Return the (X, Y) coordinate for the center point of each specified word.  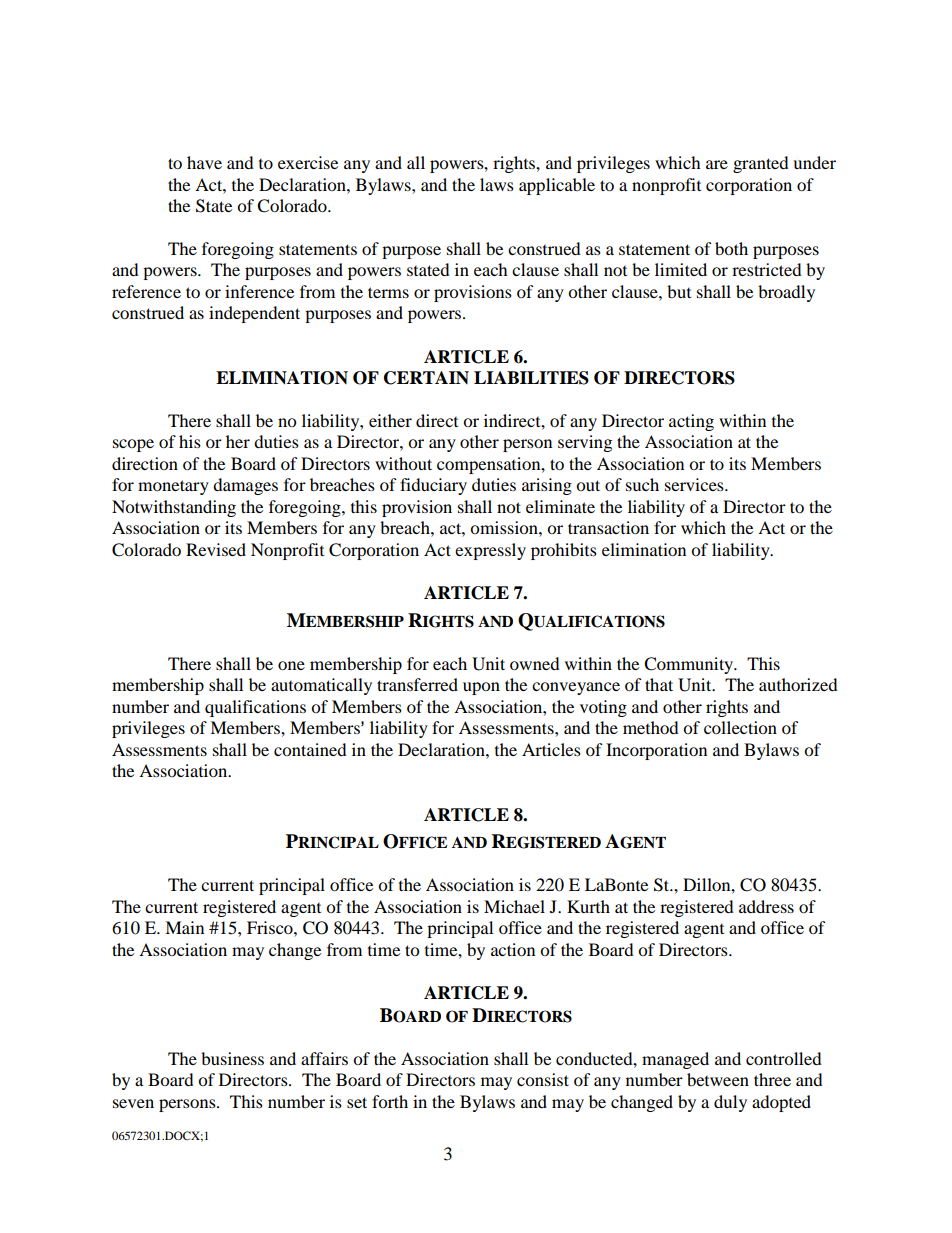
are (717, 164)
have (204, 162)
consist (543, 1079)
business (232, 1058)
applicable (557, 186)
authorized (798, 684)
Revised (216, 549)
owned (535, 663)
